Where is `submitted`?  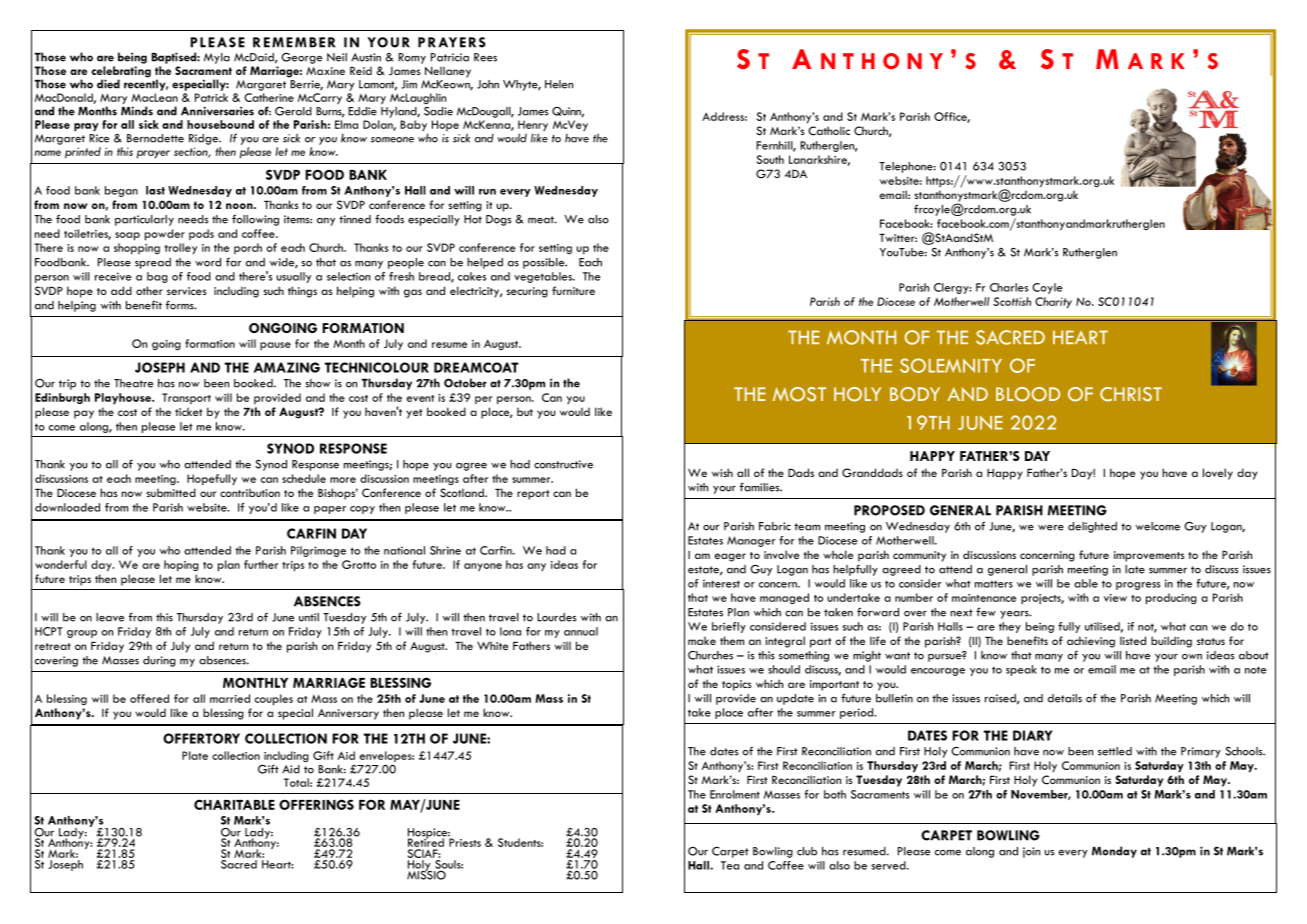 submitted is located at coordinates (171, 492).
